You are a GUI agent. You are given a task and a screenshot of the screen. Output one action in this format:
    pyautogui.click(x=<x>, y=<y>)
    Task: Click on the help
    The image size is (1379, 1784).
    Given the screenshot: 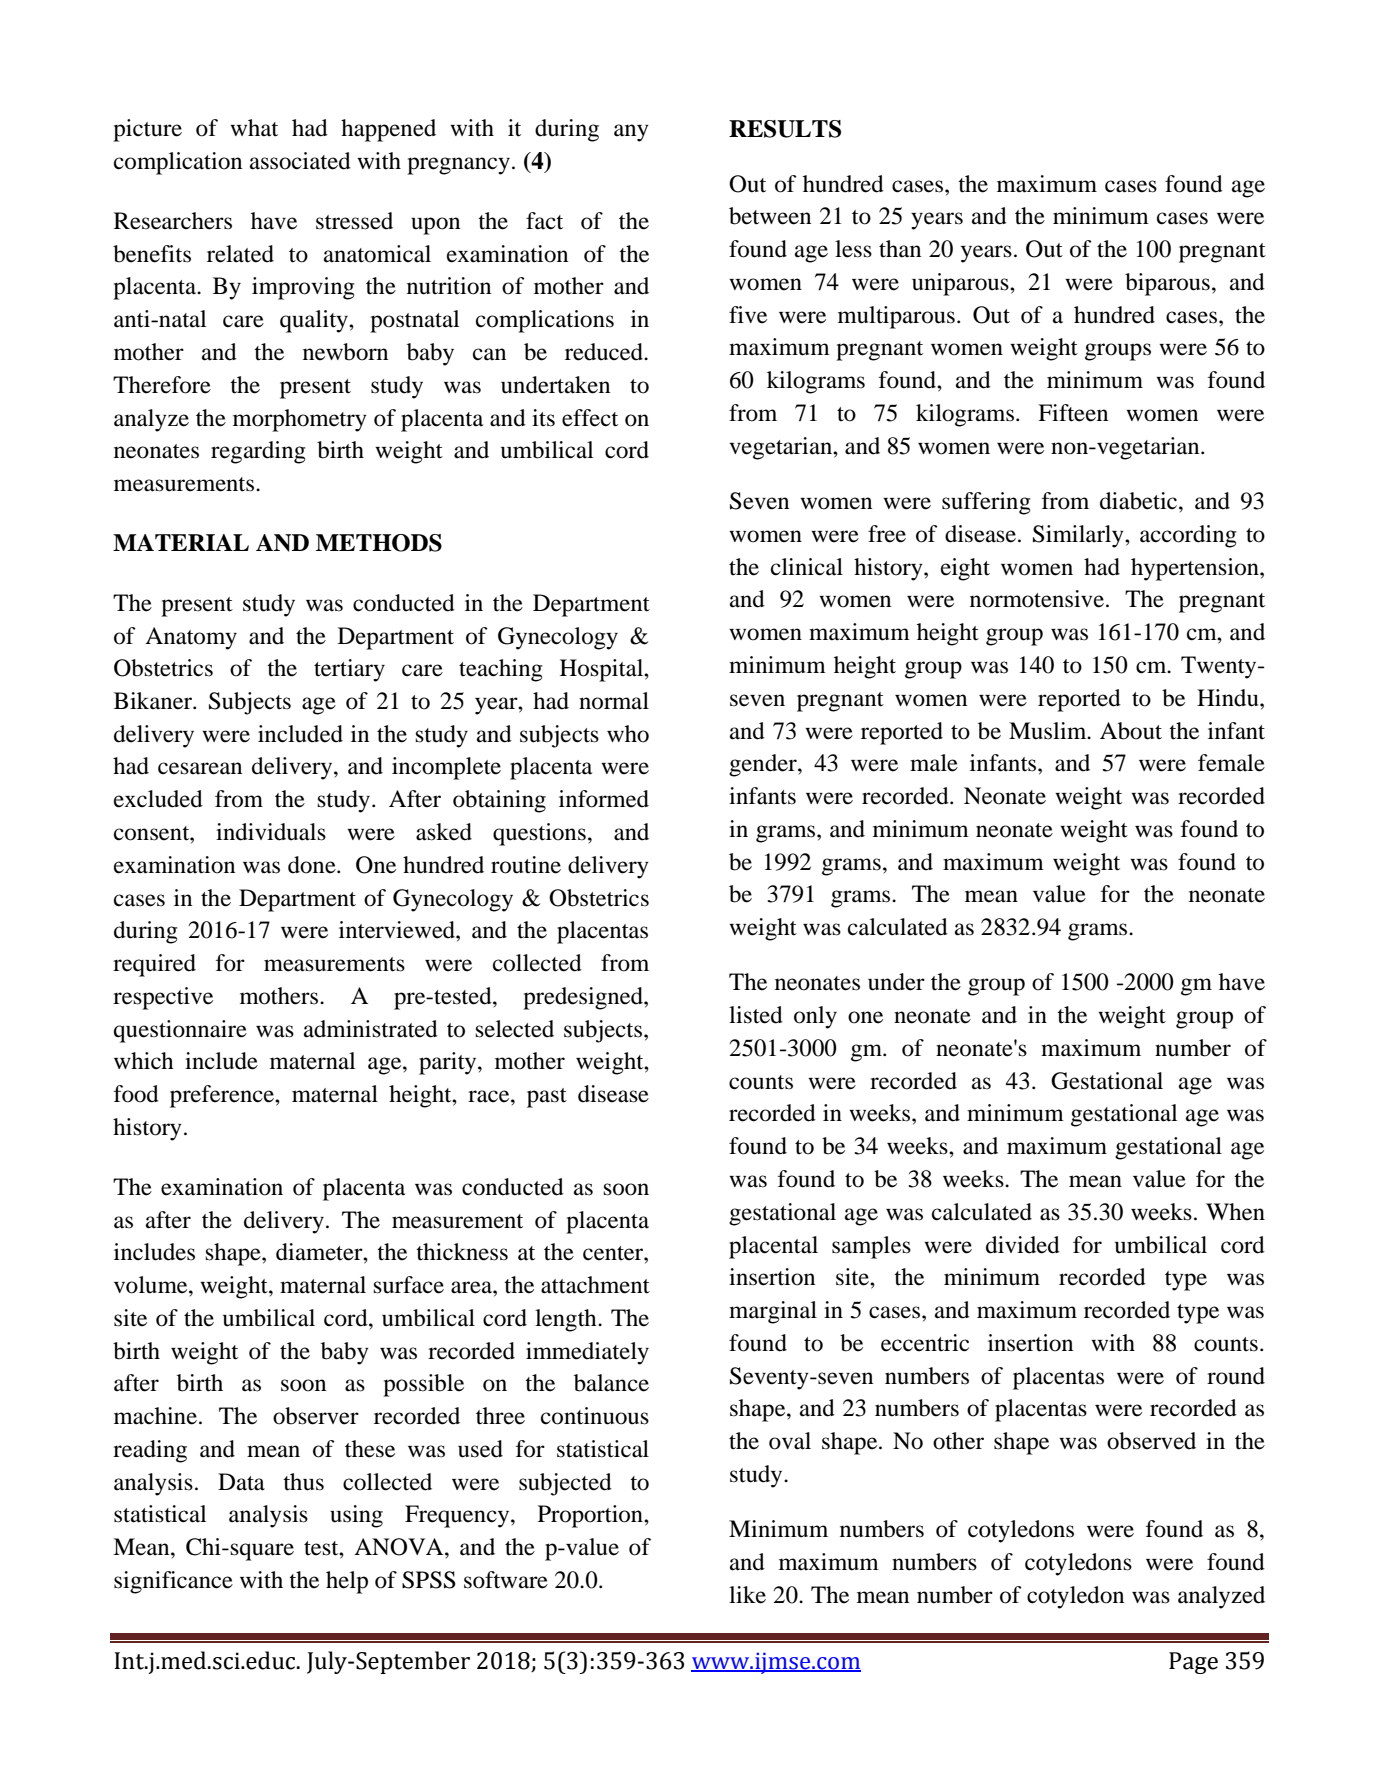 What is the action you would take?
    pyautogui.click(x=347, y=1582)
